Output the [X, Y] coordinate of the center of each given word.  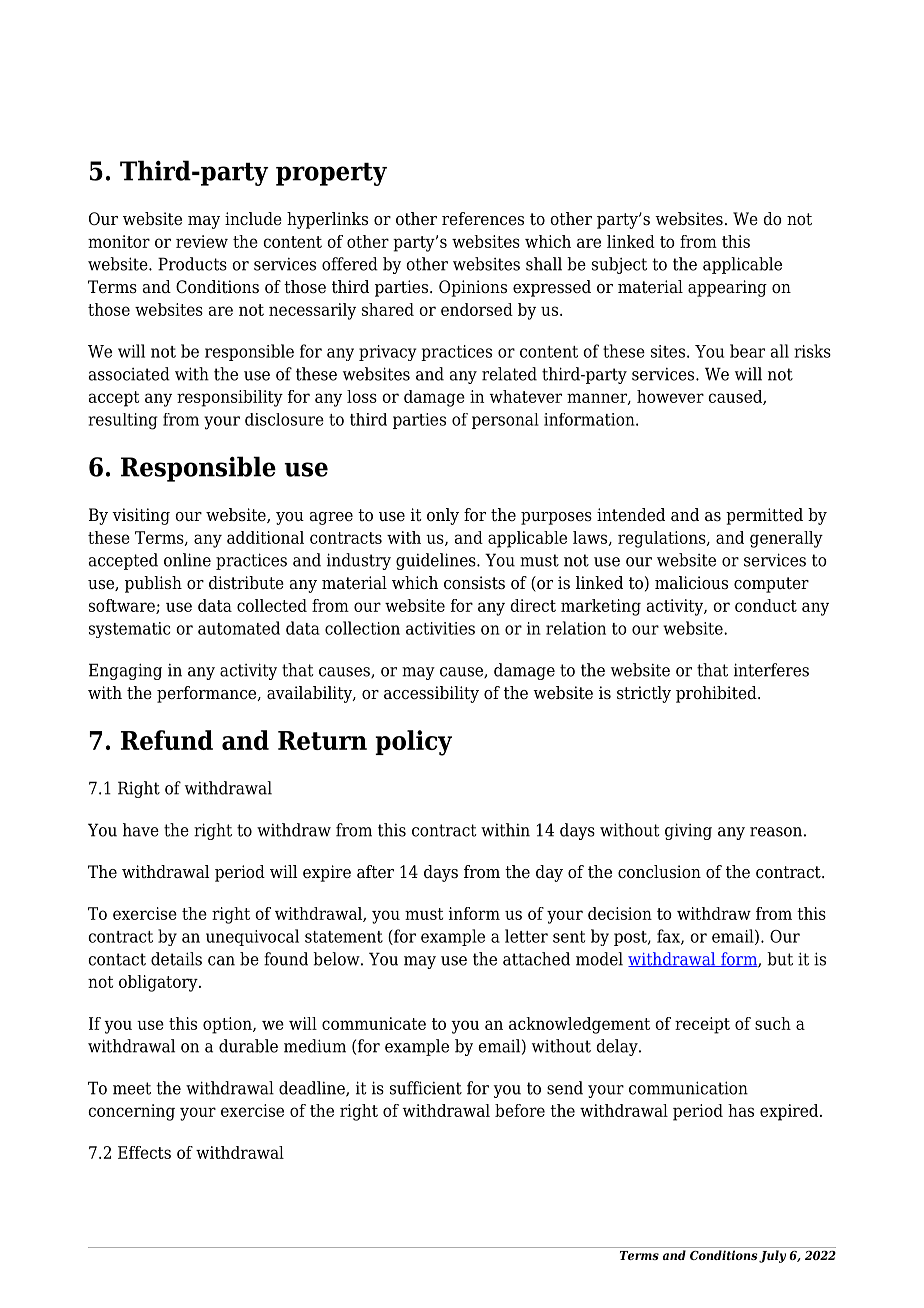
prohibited [717, 694]
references [483, 219]
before [520, 1110]
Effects [144, 1152]
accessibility [431, 694]
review [202, 241]
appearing [727, 288]
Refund [167, 740]
